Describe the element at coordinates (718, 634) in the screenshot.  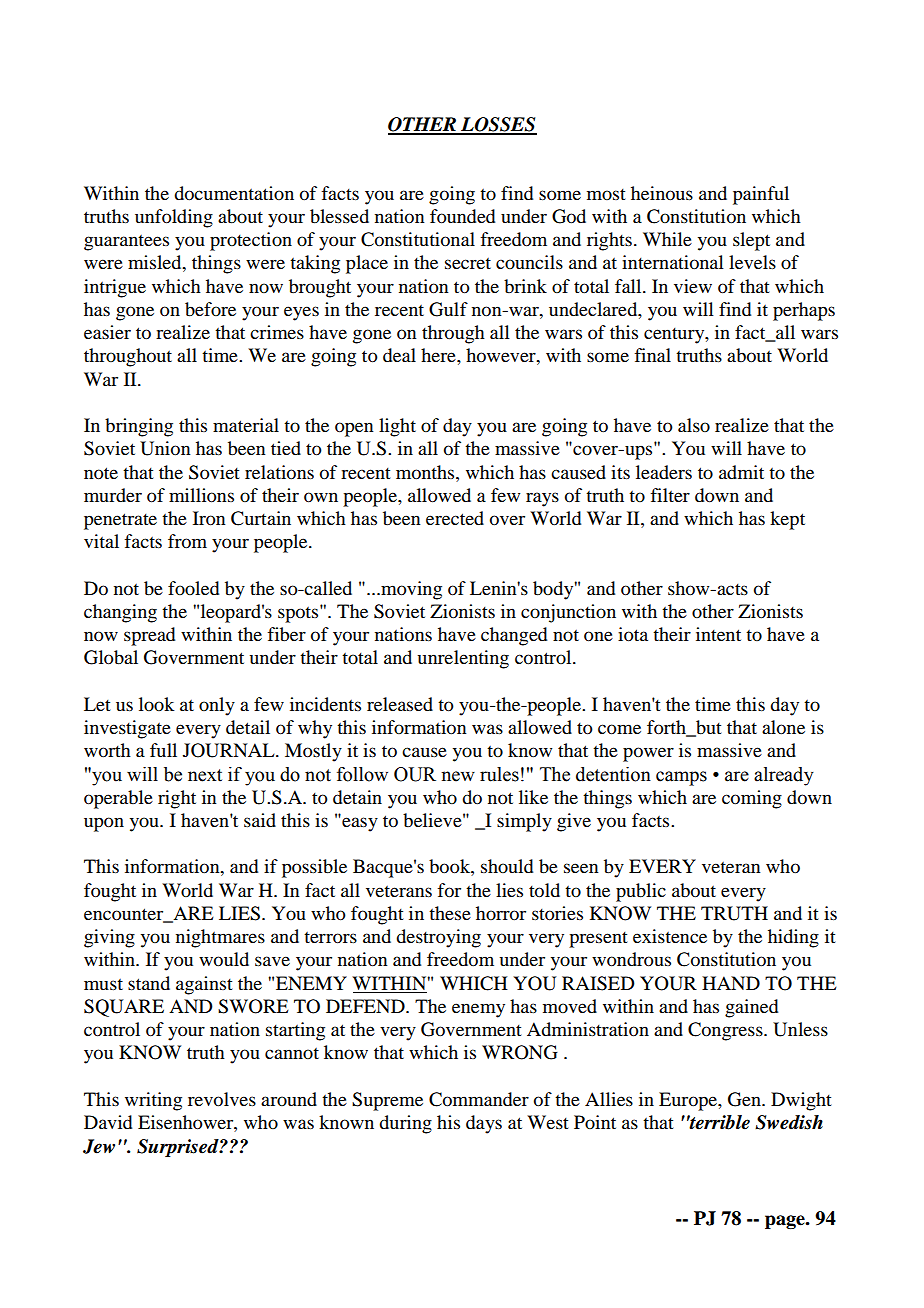
I see `intent` at that location.
